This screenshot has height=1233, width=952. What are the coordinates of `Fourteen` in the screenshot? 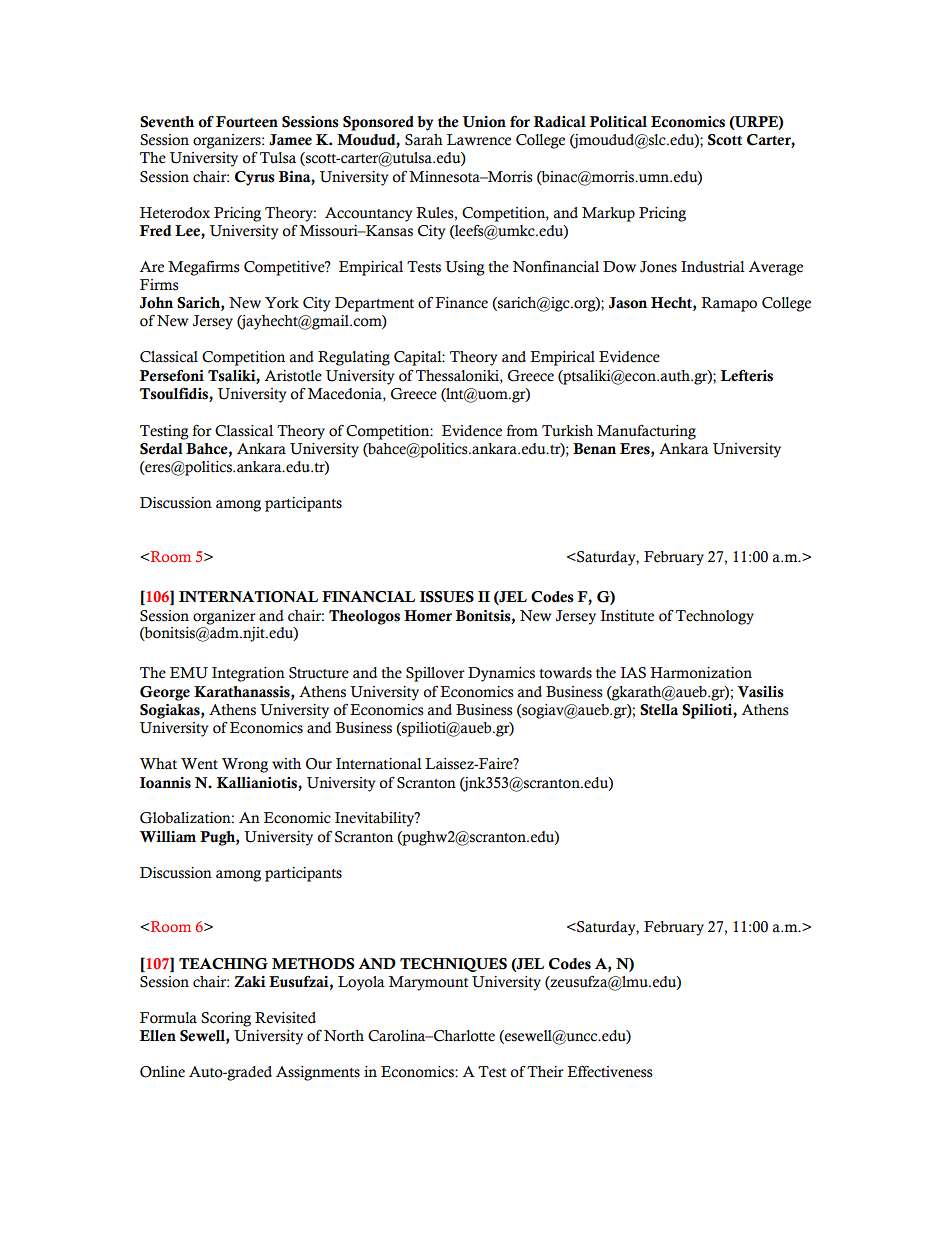 It's located at (247, 122).
